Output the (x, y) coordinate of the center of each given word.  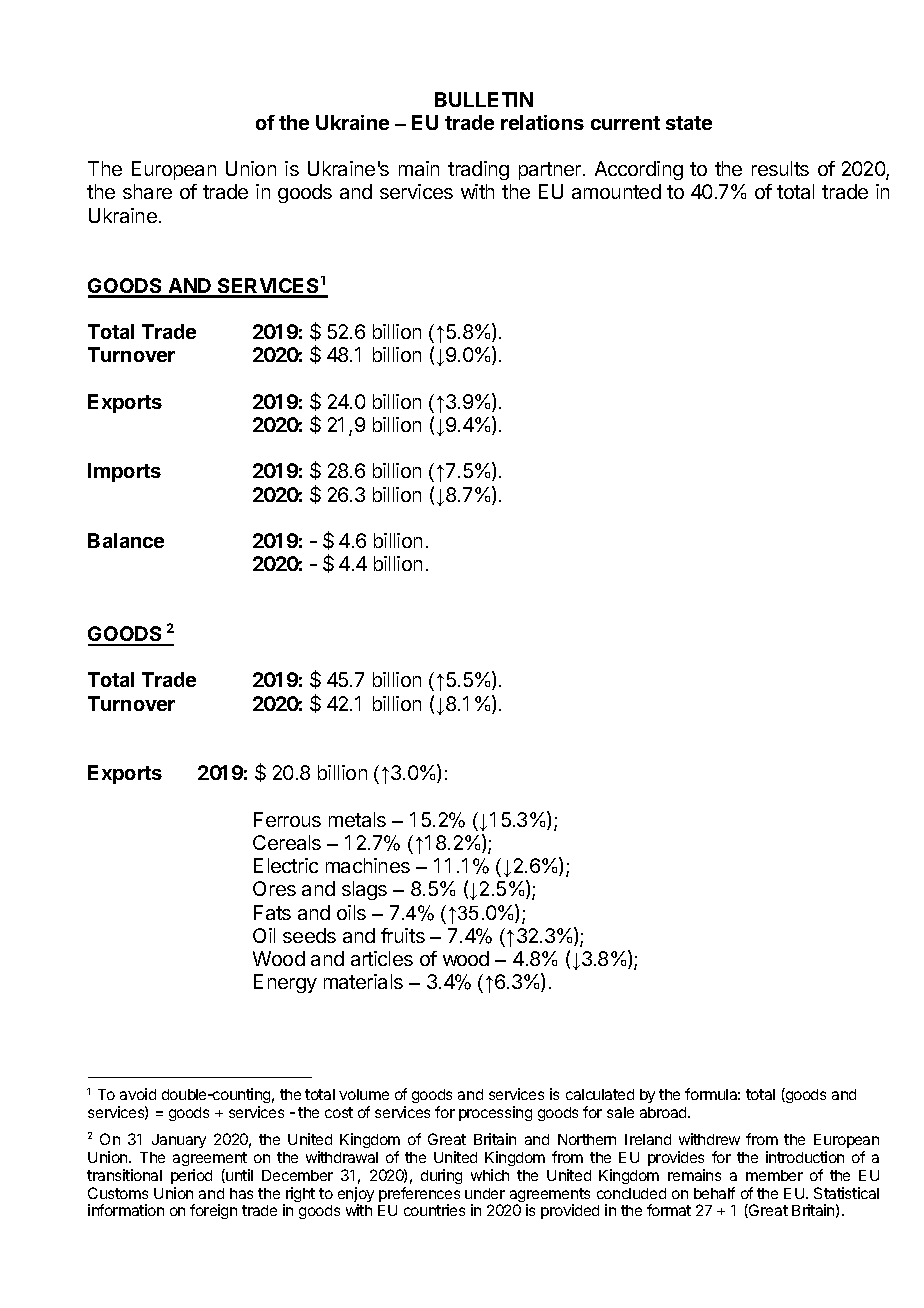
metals (357, 819)
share (147, 191)
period (191, 1176)
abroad (664, 1112)
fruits (403, 935)
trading (478, 170)
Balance (126, 540)
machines (368, 865)
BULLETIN (484, 99)
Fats (272, 912)
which (490, 1175)
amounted (616, 191)
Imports (124, 472)
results (780, 168)
